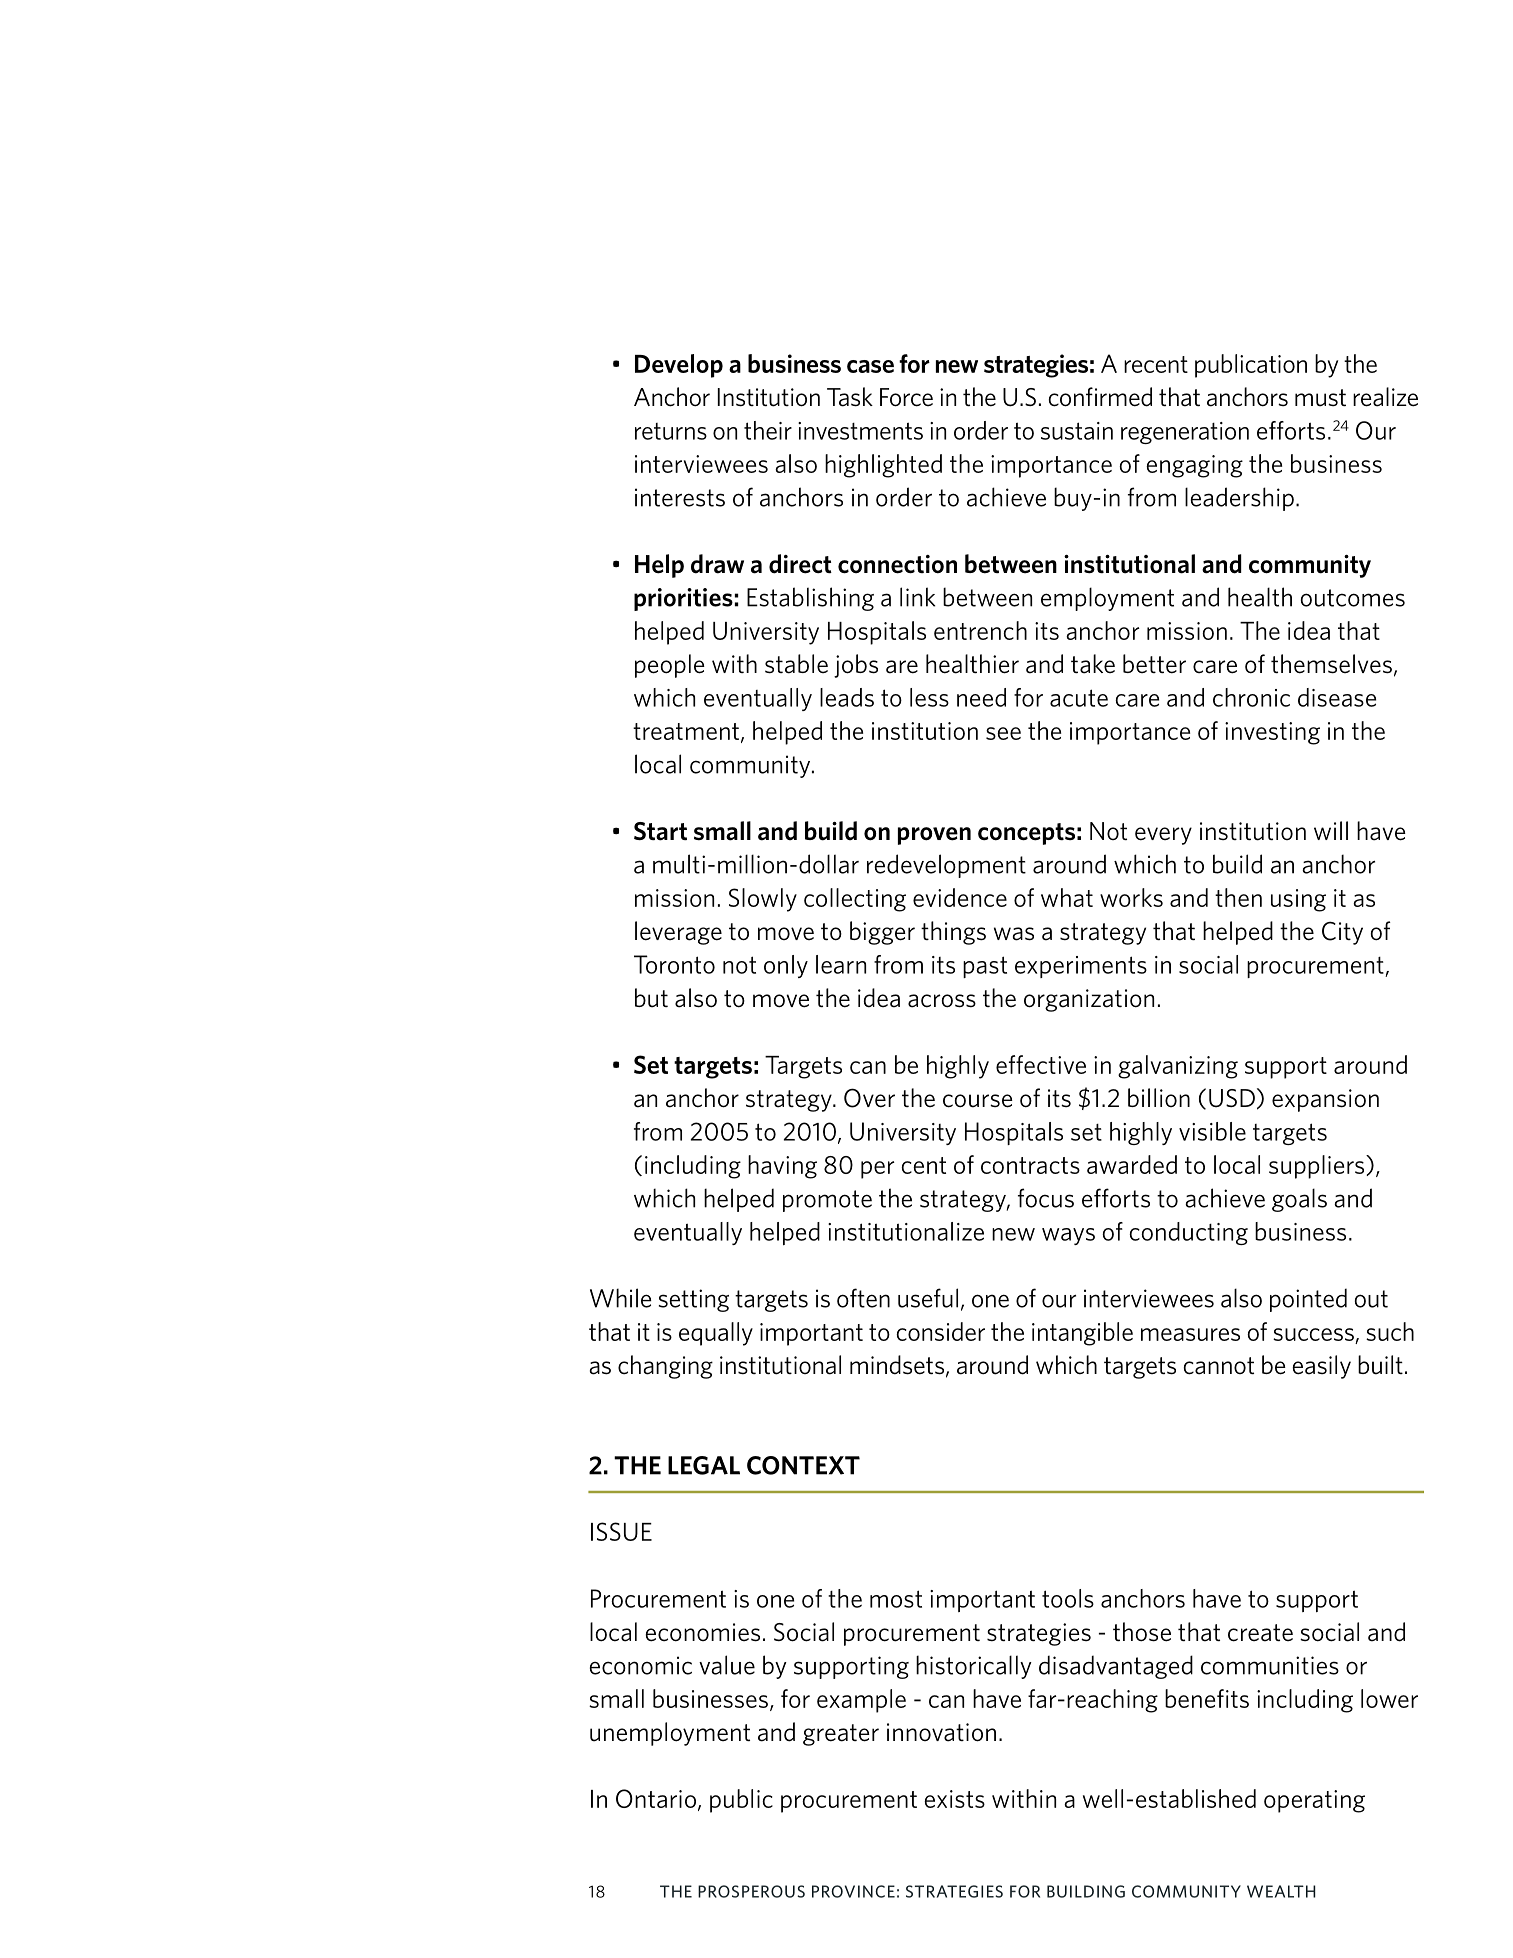 The width and height of the image is (1513, 1958). Describe the element at coordinates (1077, 431) in the image. I see `sustain` at that location.
